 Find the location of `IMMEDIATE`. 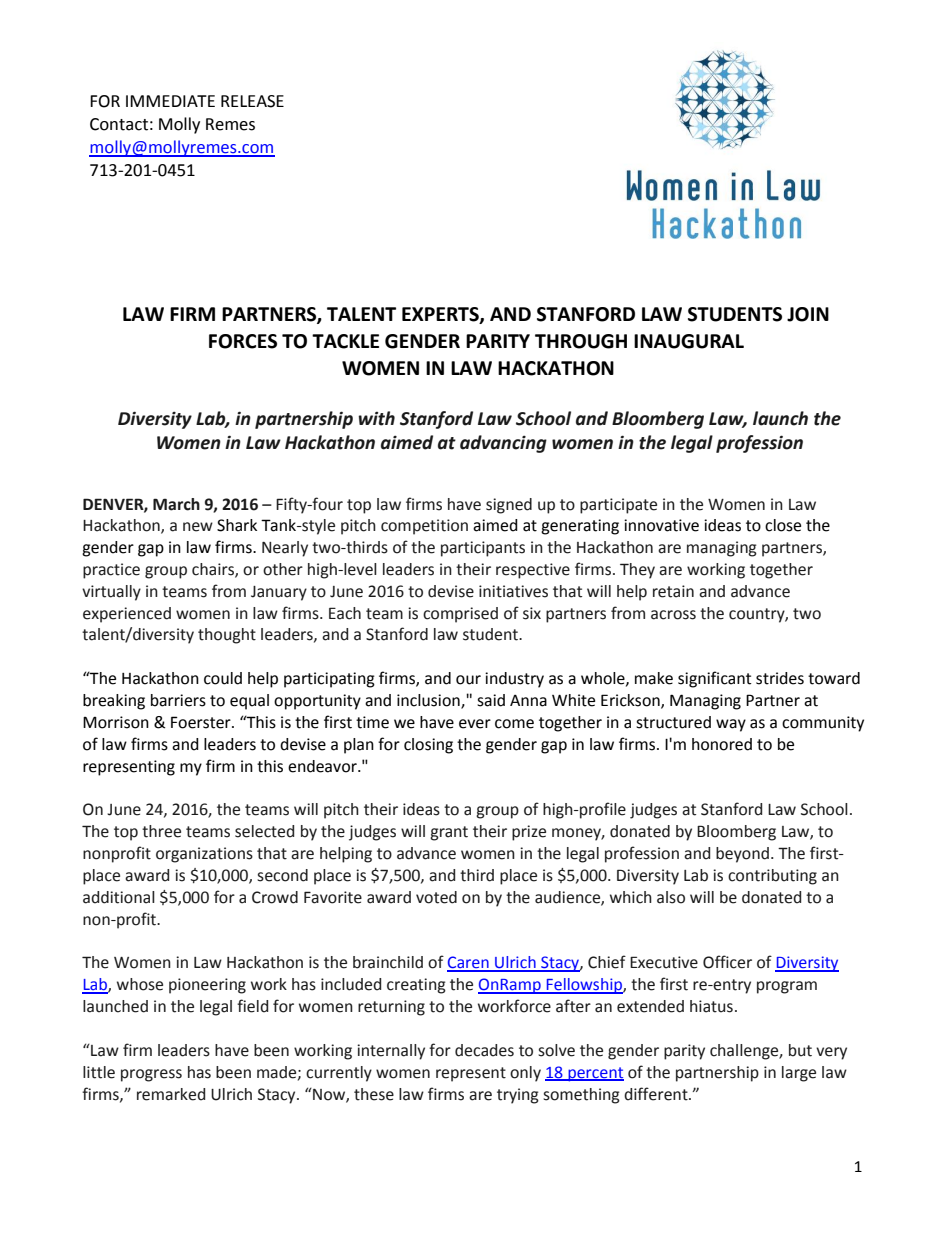

IMMEDIATE is located at coordinates (170, 101).
